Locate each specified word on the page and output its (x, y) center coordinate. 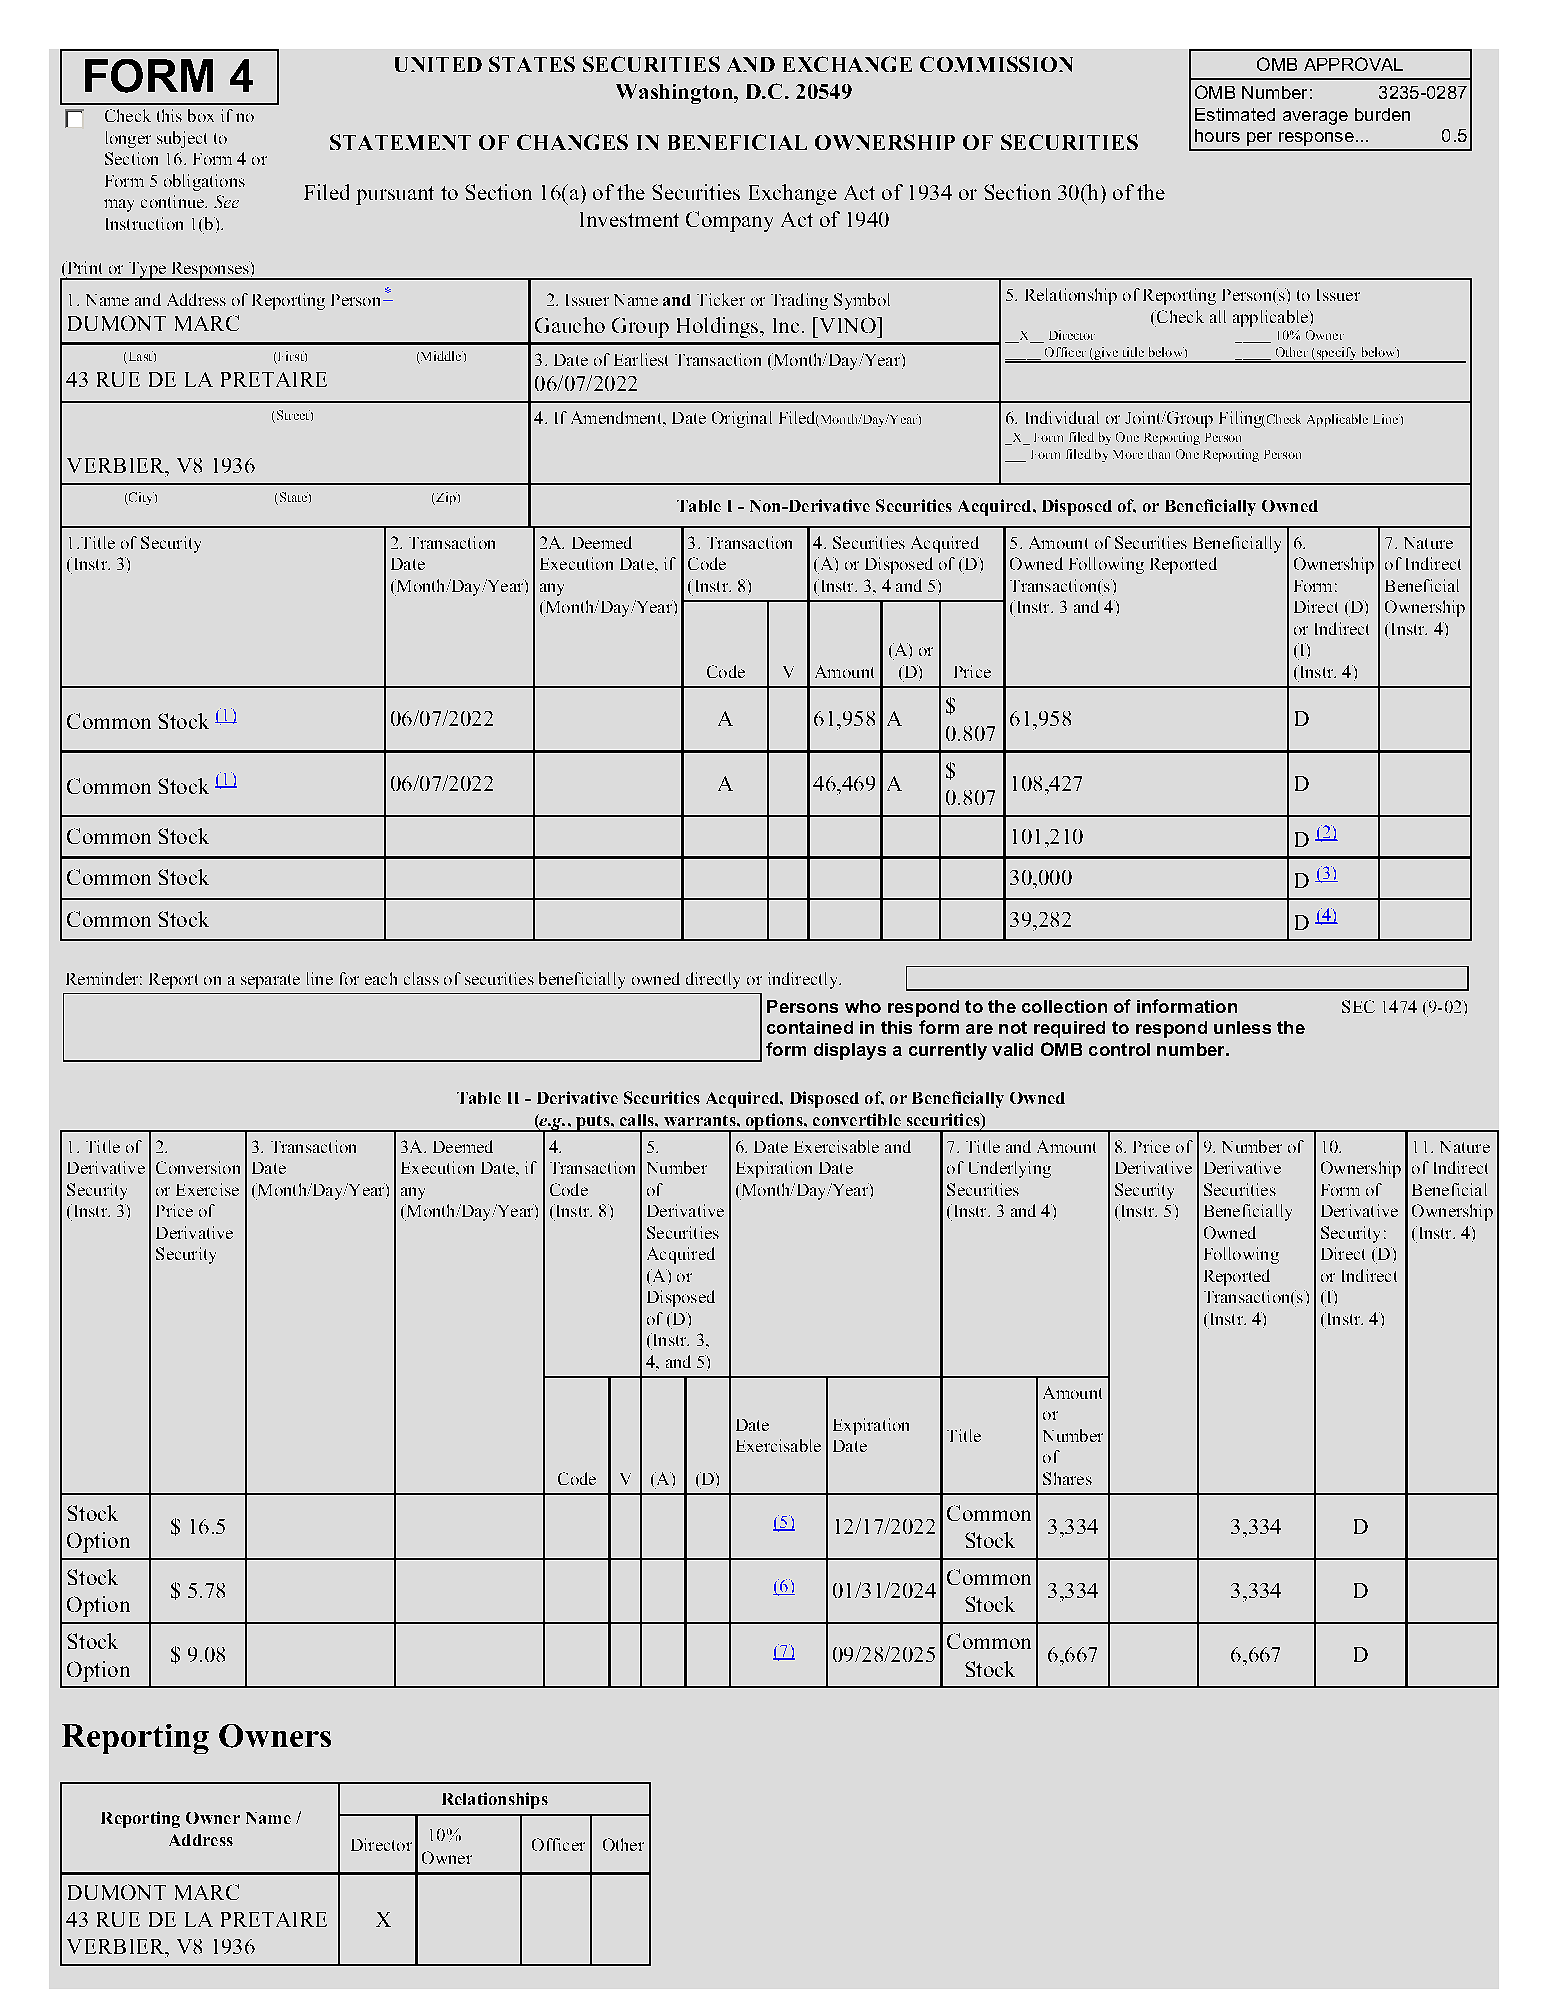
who (863, 1006)
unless (1242, 1027)
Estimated (1235, 114)
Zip (445, 498)
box (201, 115)
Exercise (207, 1189)
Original (742, 419)
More (1128, 454)
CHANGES (572, 142)
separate (270, 981)
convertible (857, 1119)
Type (147, 271)
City (140, 498)
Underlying (1010, 1169)
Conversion (198, 1167)
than (1159, 454)
